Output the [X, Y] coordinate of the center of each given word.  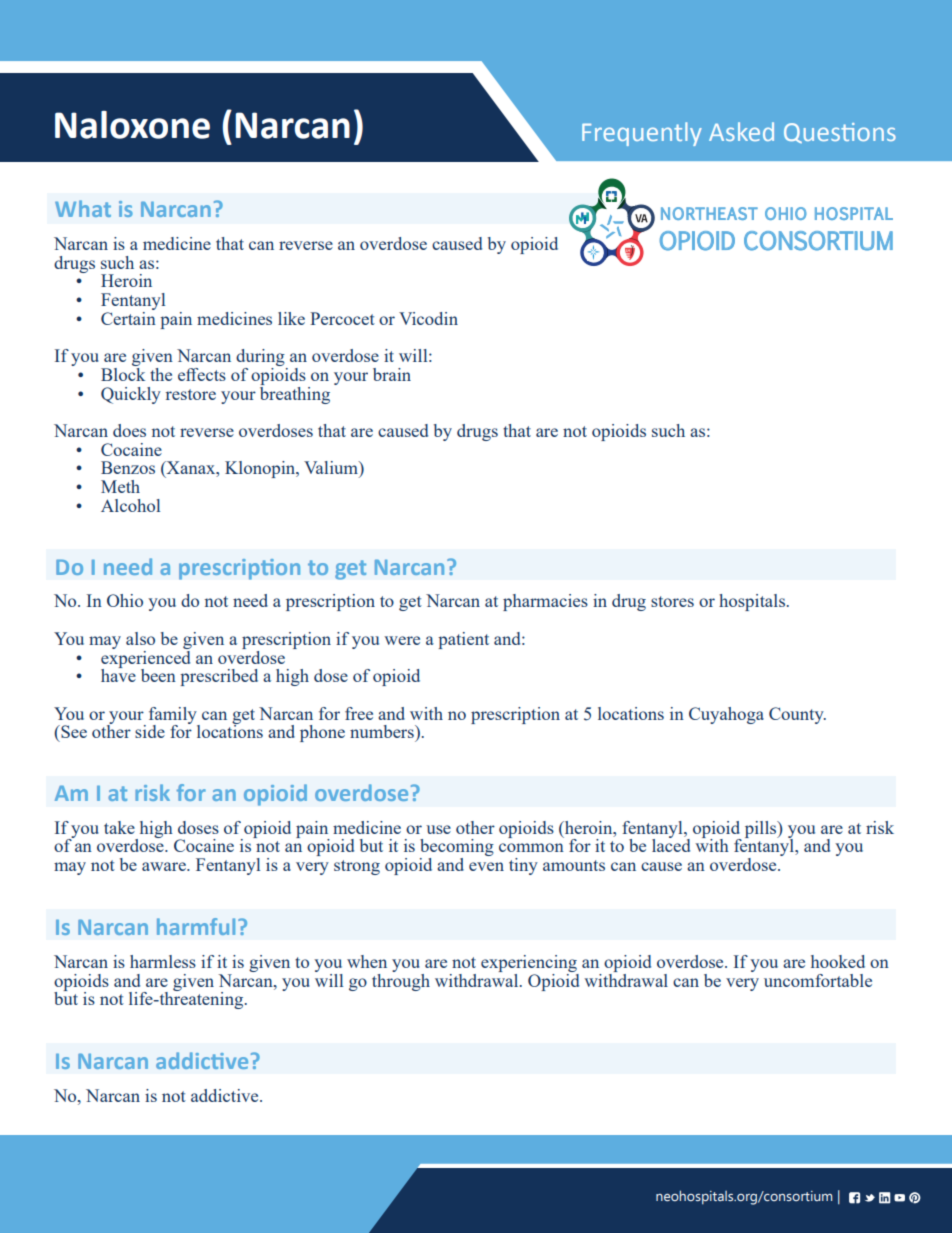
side [150, 731]
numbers [383, 731]
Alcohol [130, 505]
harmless [163, 961]
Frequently [642, 134]
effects [202, 374]
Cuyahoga [726, 715]
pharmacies [545, 602]
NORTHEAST [709, 213]
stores [672, 601]
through [401, 981]
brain [392, 374]
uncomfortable [818, 980]
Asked [741, 131]
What [83, 208]
